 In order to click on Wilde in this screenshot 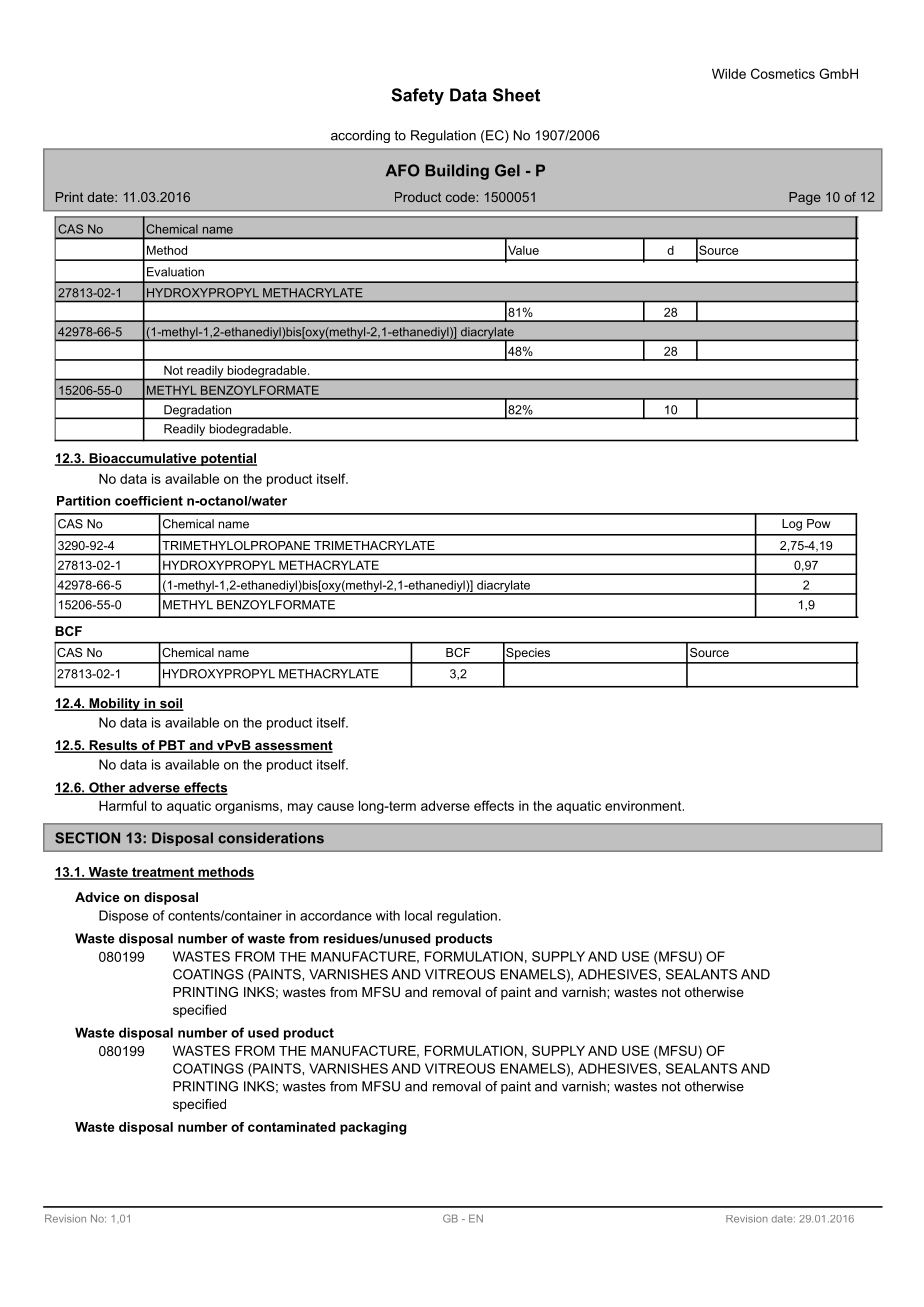, I will do `click(729, 73)`.
